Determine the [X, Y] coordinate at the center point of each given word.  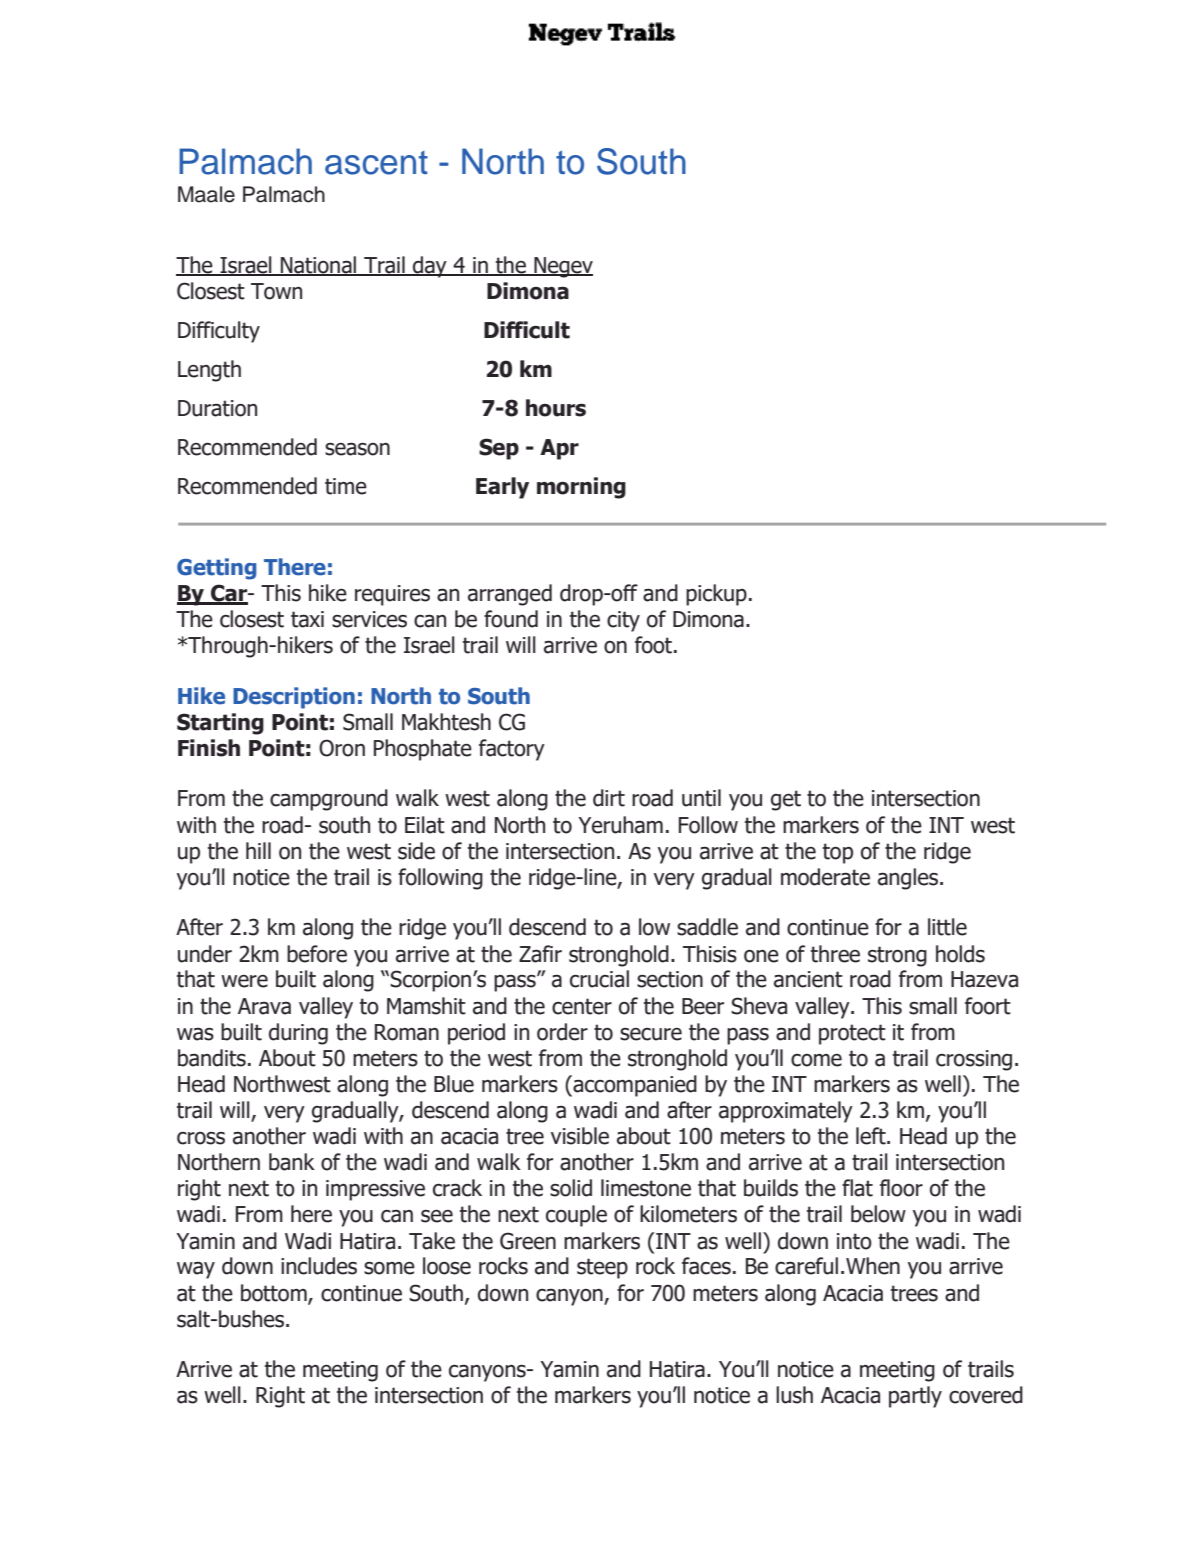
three [835, 954]
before [317, 954]
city [623, 621]
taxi [307, 619]
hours [556, 408]
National [319, 265]
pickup [716, 595]
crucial [599, 979]
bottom [275, 1293]
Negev [562, 267]
